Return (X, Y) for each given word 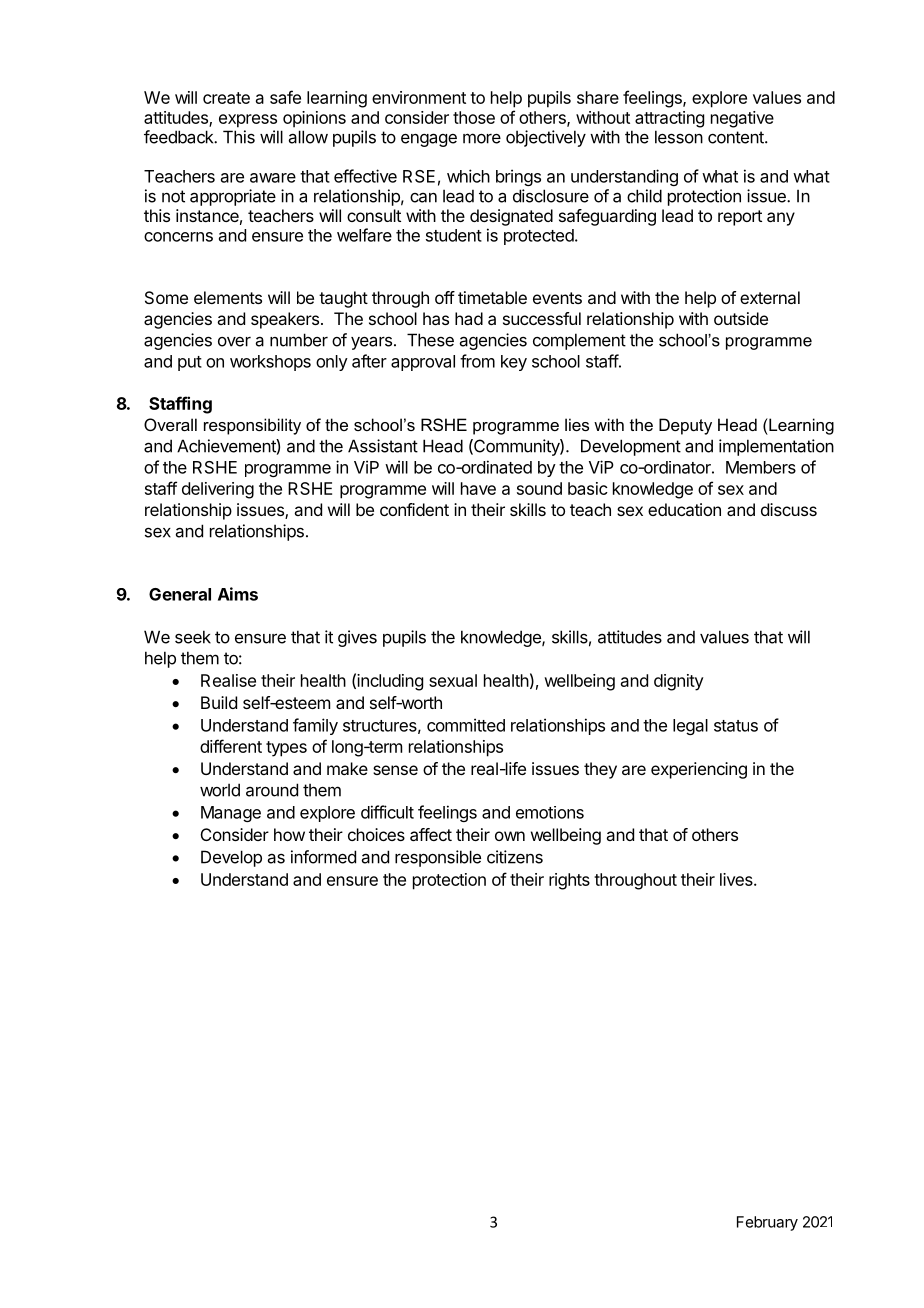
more (482, 138)
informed (323, 857)
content (737, 137)
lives (737, 879)
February (767, 1223)
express (248, 121)
